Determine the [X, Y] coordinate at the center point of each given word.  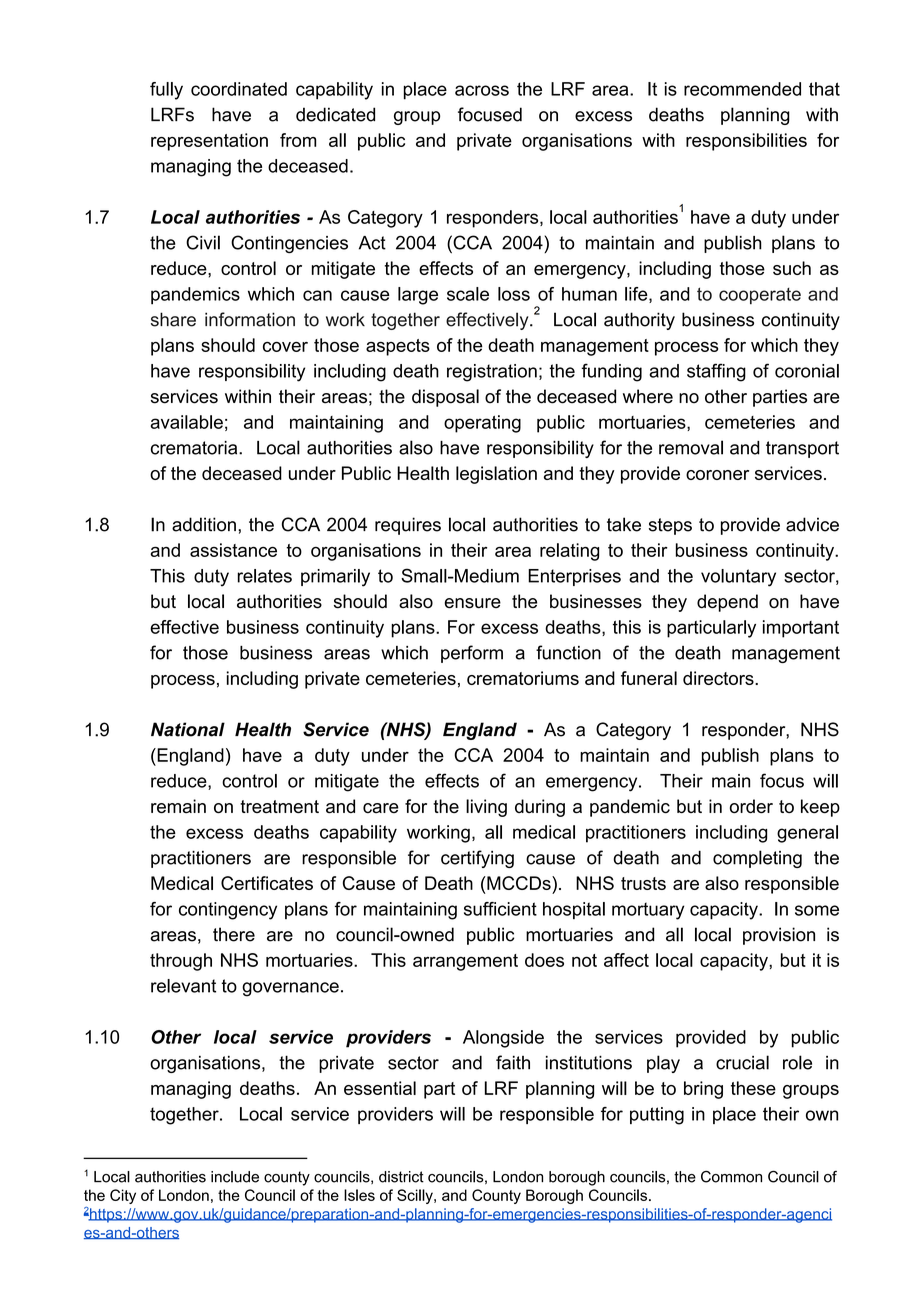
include [235, 1177]
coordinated [239, 89]
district [401, 1177]
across [482, 90]
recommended [742, 89]
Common [731, 1177]
